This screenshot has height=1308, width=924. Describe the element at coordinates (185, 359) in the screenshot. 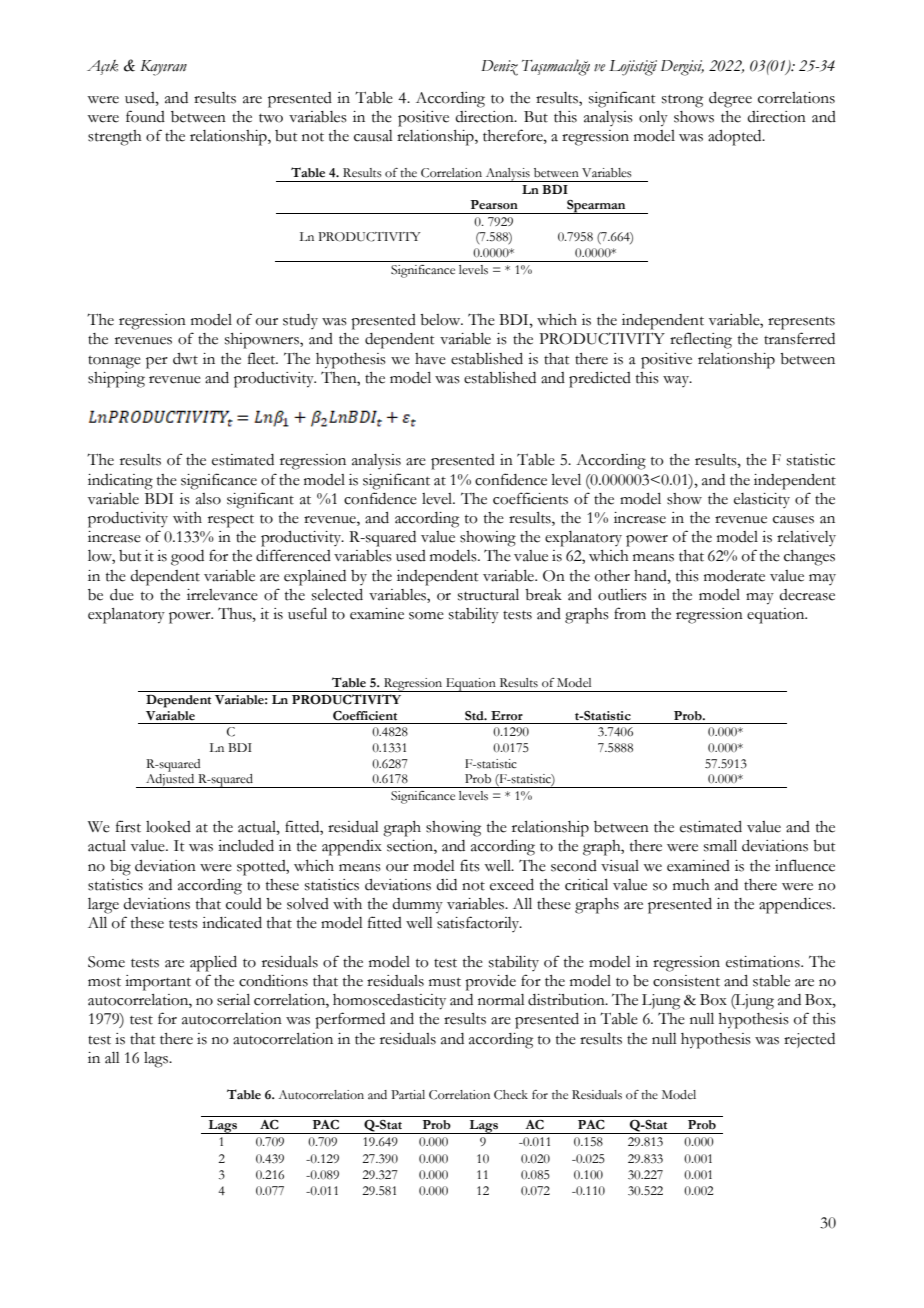

I see `dwt` at that location.
